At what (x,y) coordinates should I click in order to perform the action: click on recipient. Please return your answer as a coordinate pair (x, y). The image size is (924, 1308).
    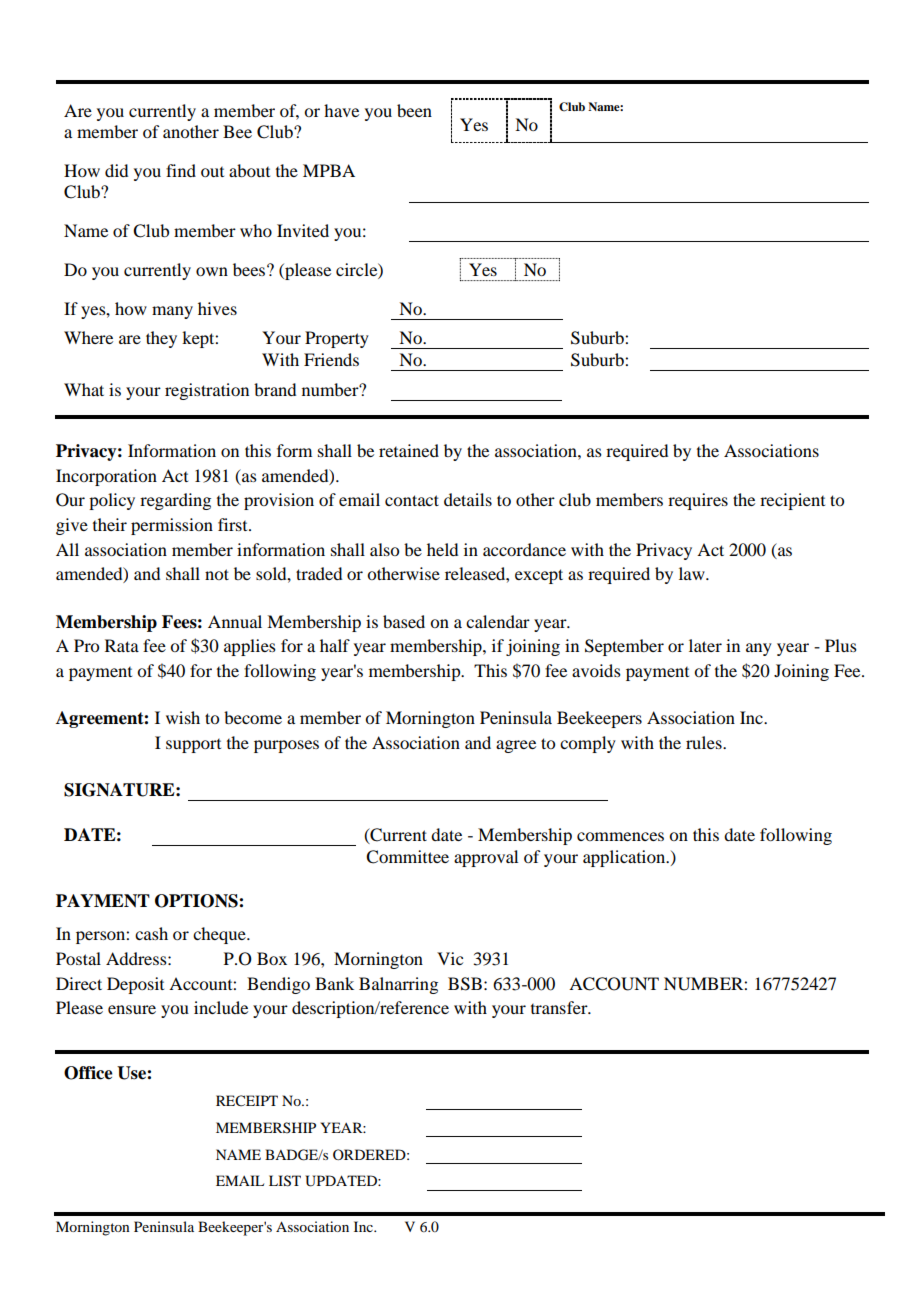
    Looking at the image, I should click on (792, 501).
